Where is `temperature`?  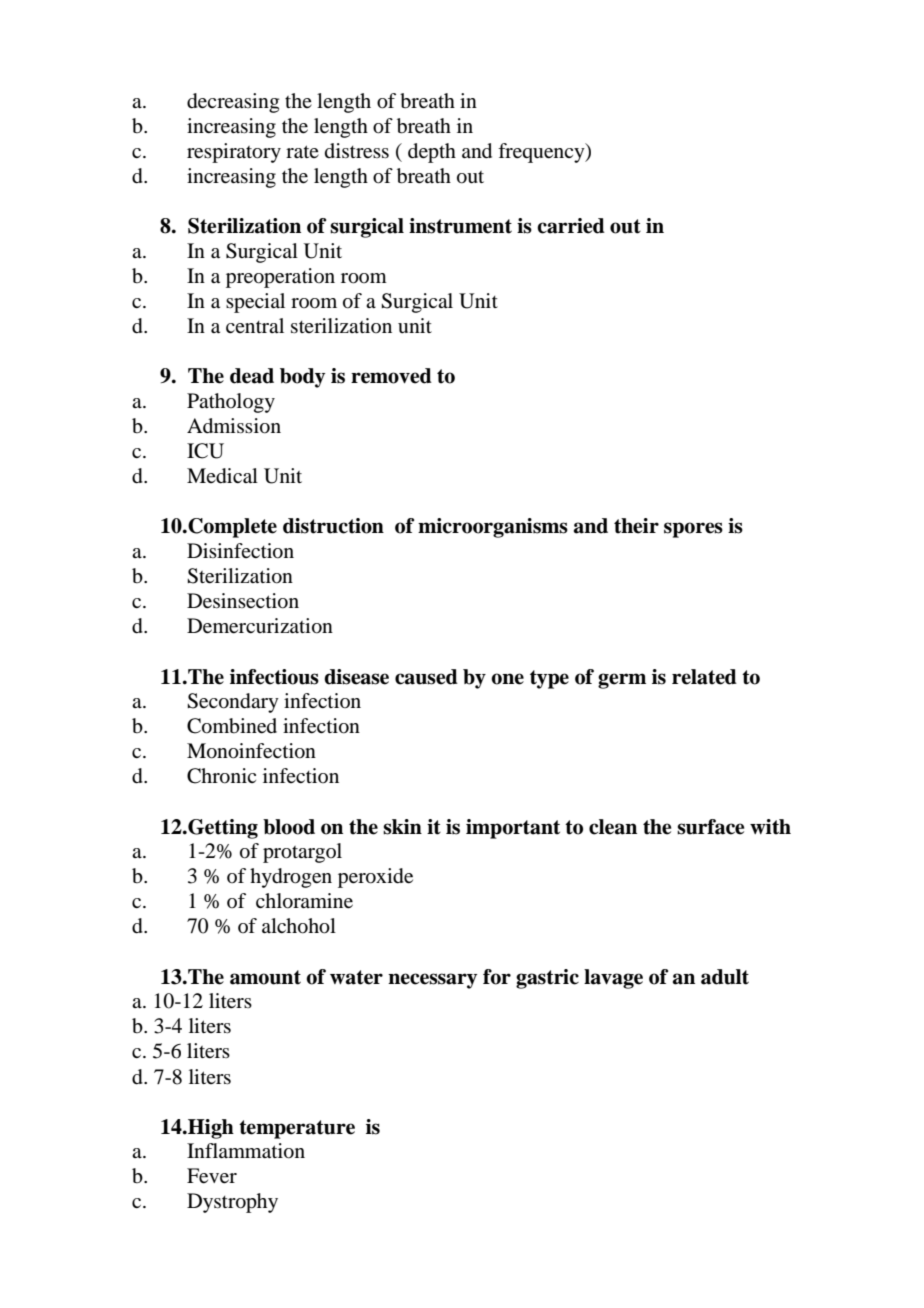 temperature is located at coordinates (297, 1129).
